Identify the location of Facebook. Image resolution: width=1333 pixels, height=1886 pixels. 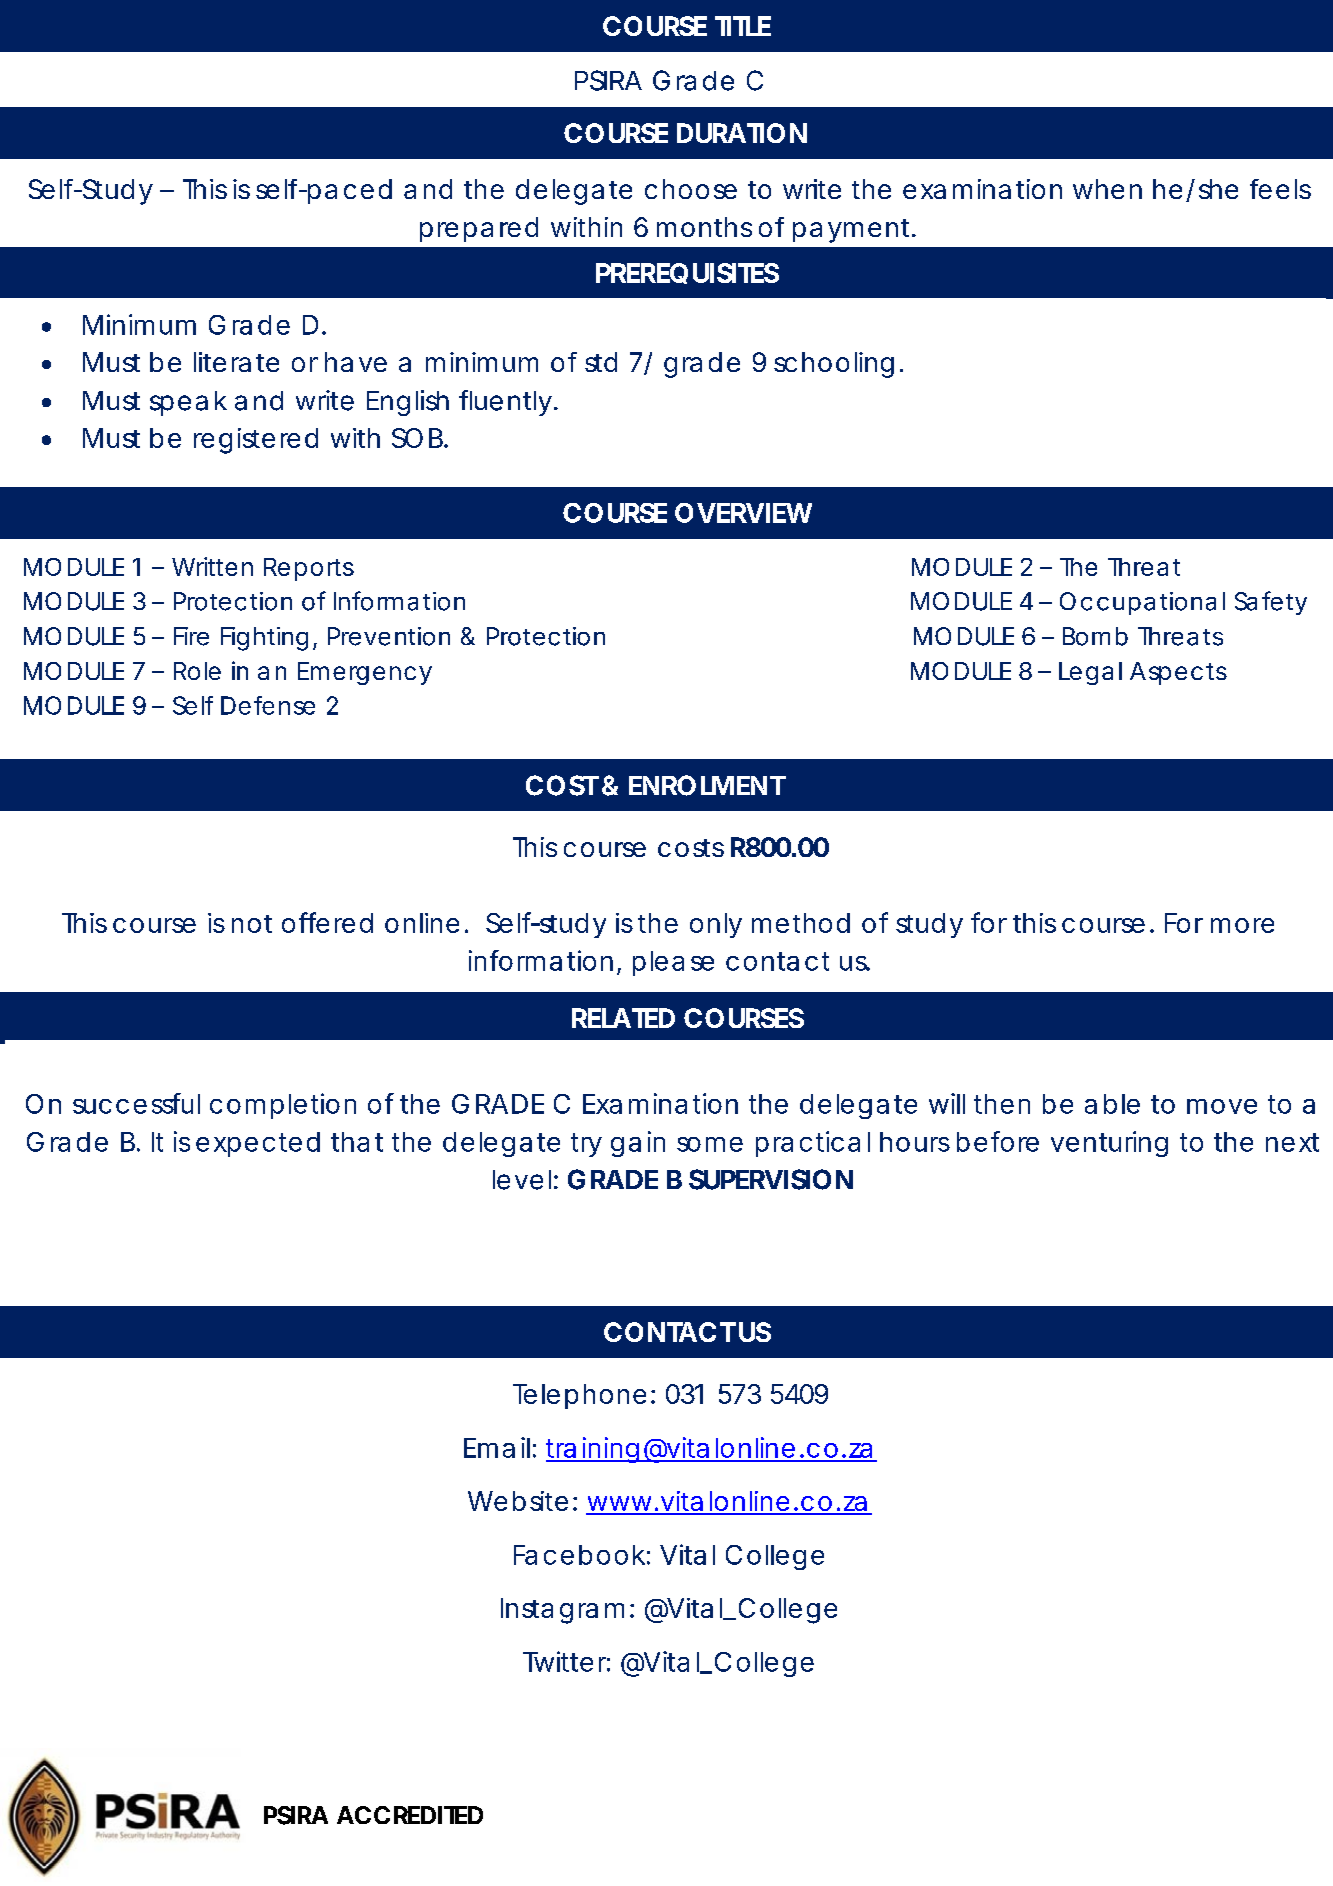
(579, 1555).
